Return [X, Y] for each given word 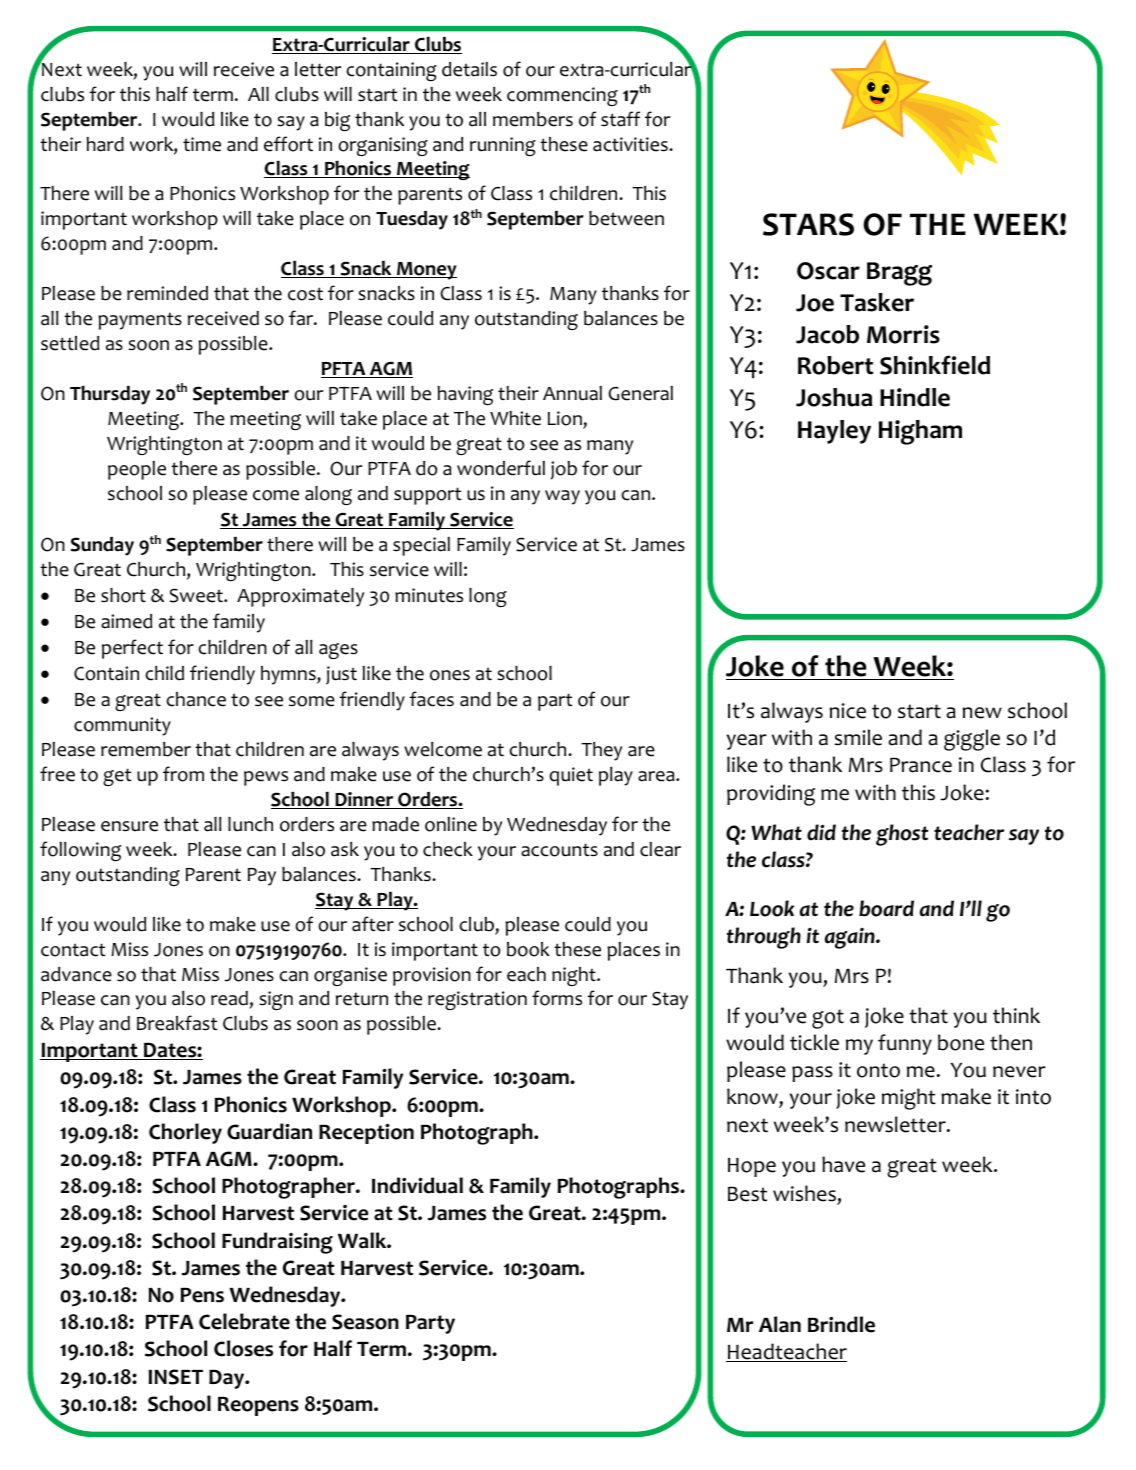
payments [140, 321]
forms [557, 998]
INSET [176, 1377]
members [533, 119]
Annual [572, 393]
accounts [559, 850]
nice [848, 711]
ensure [129, 826]
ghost [902, 835]
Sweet [197, 595]
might [909, 1099]
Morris [903, 334]
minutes [429, 595]
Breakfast [177, 1023]
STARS [808, 224]
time [202, 144]
